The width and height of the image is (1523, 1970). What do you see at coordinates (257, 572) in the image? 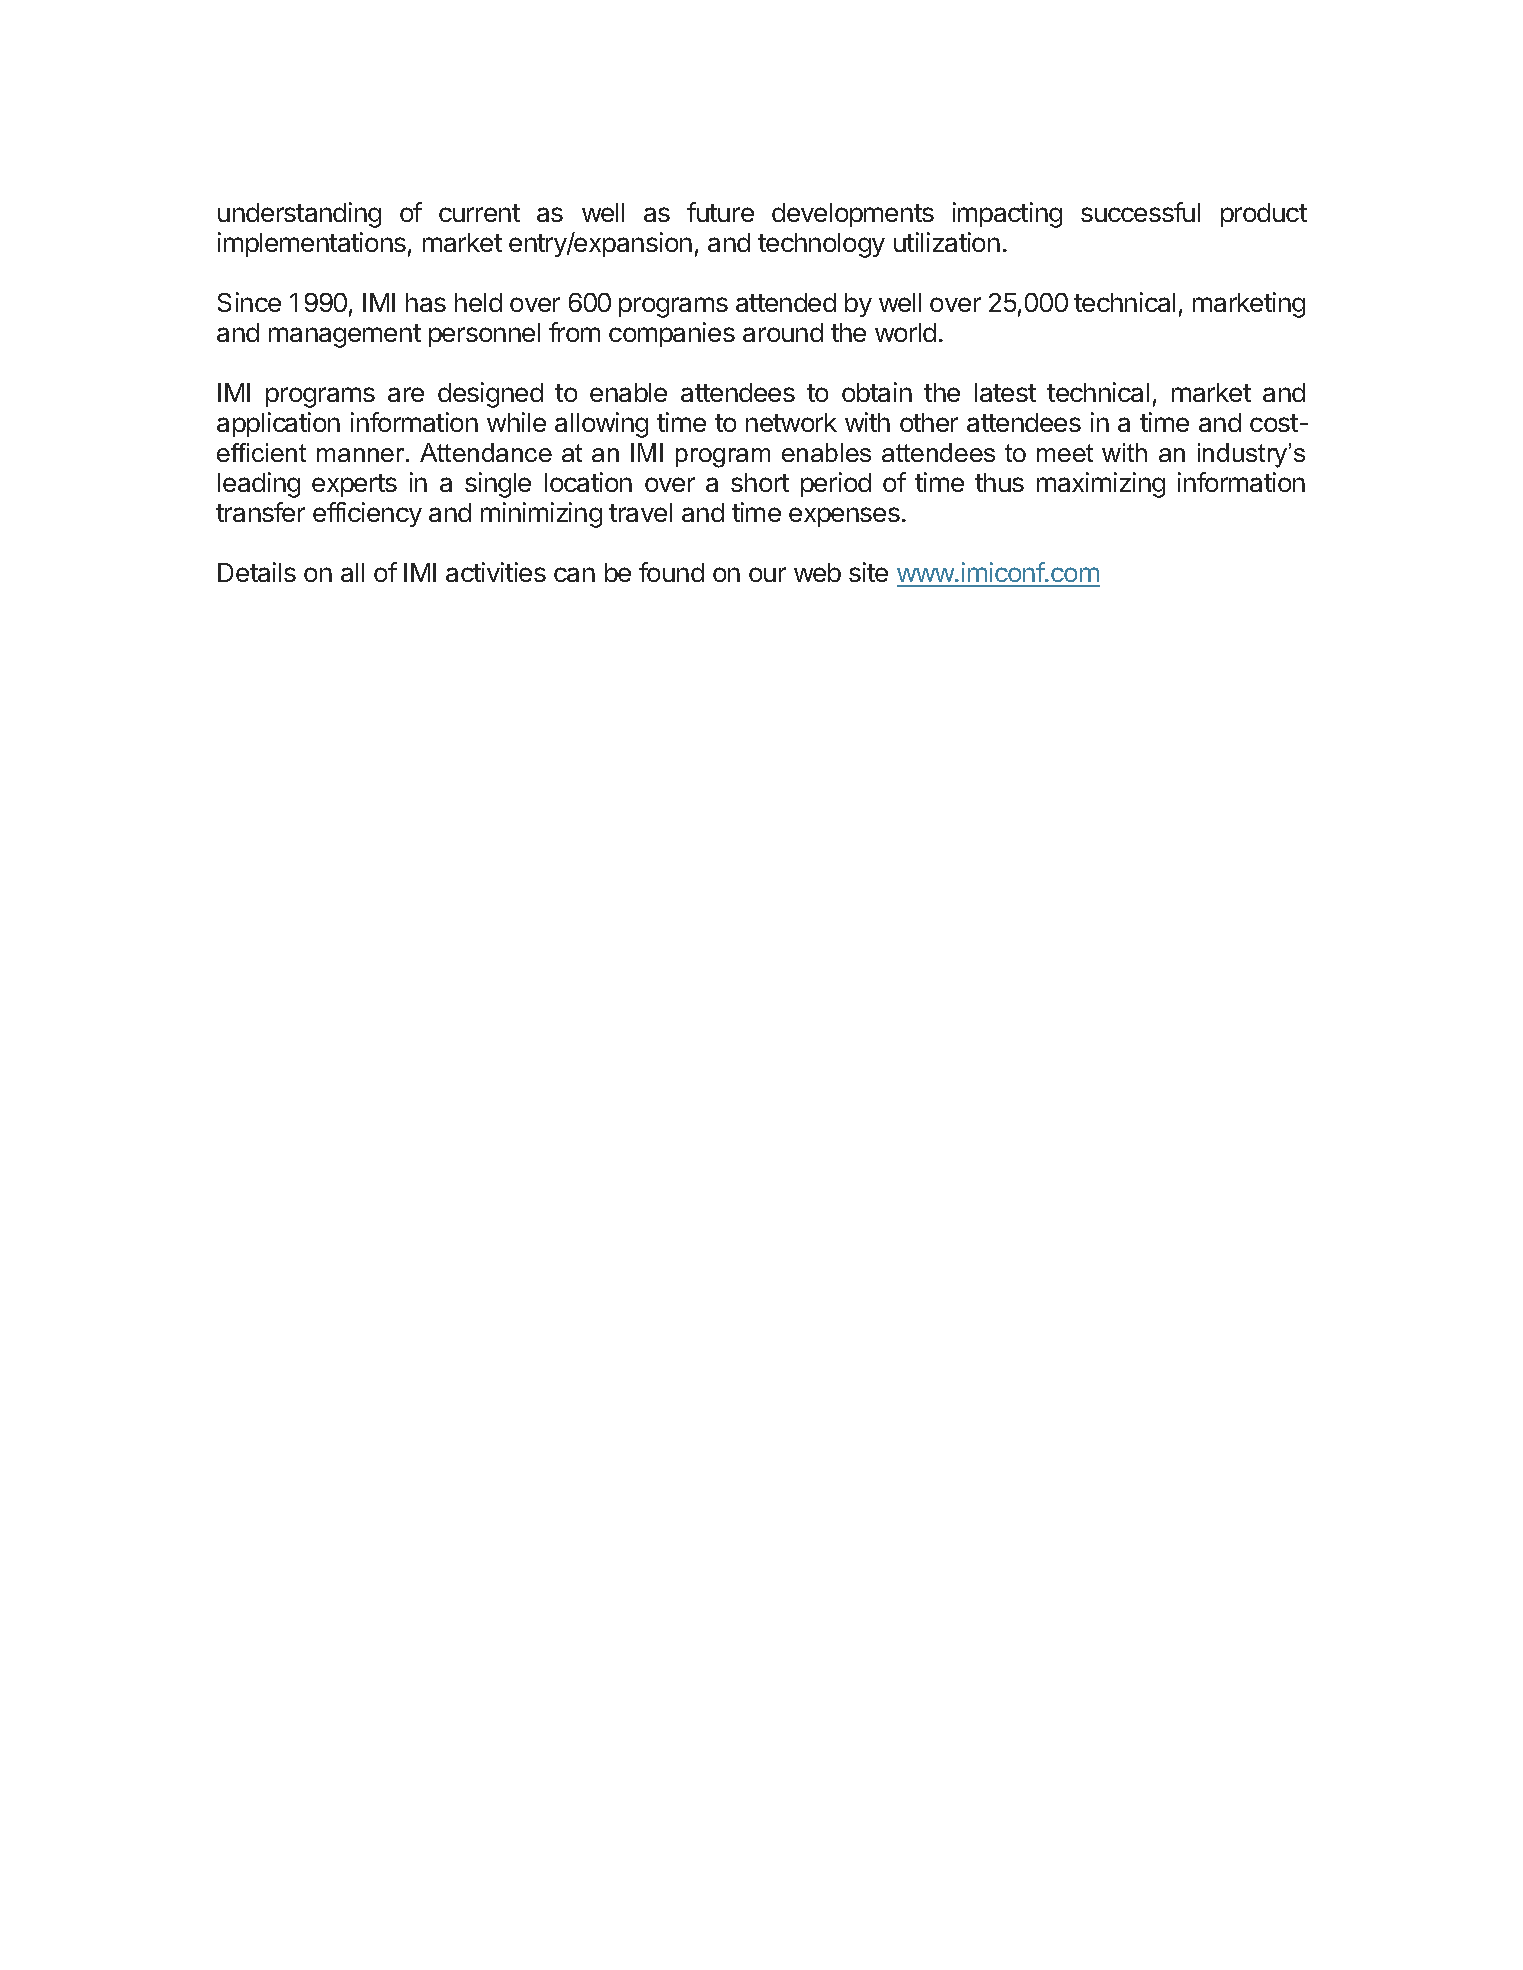
I see `Details` at bounding box center [257, 572].
